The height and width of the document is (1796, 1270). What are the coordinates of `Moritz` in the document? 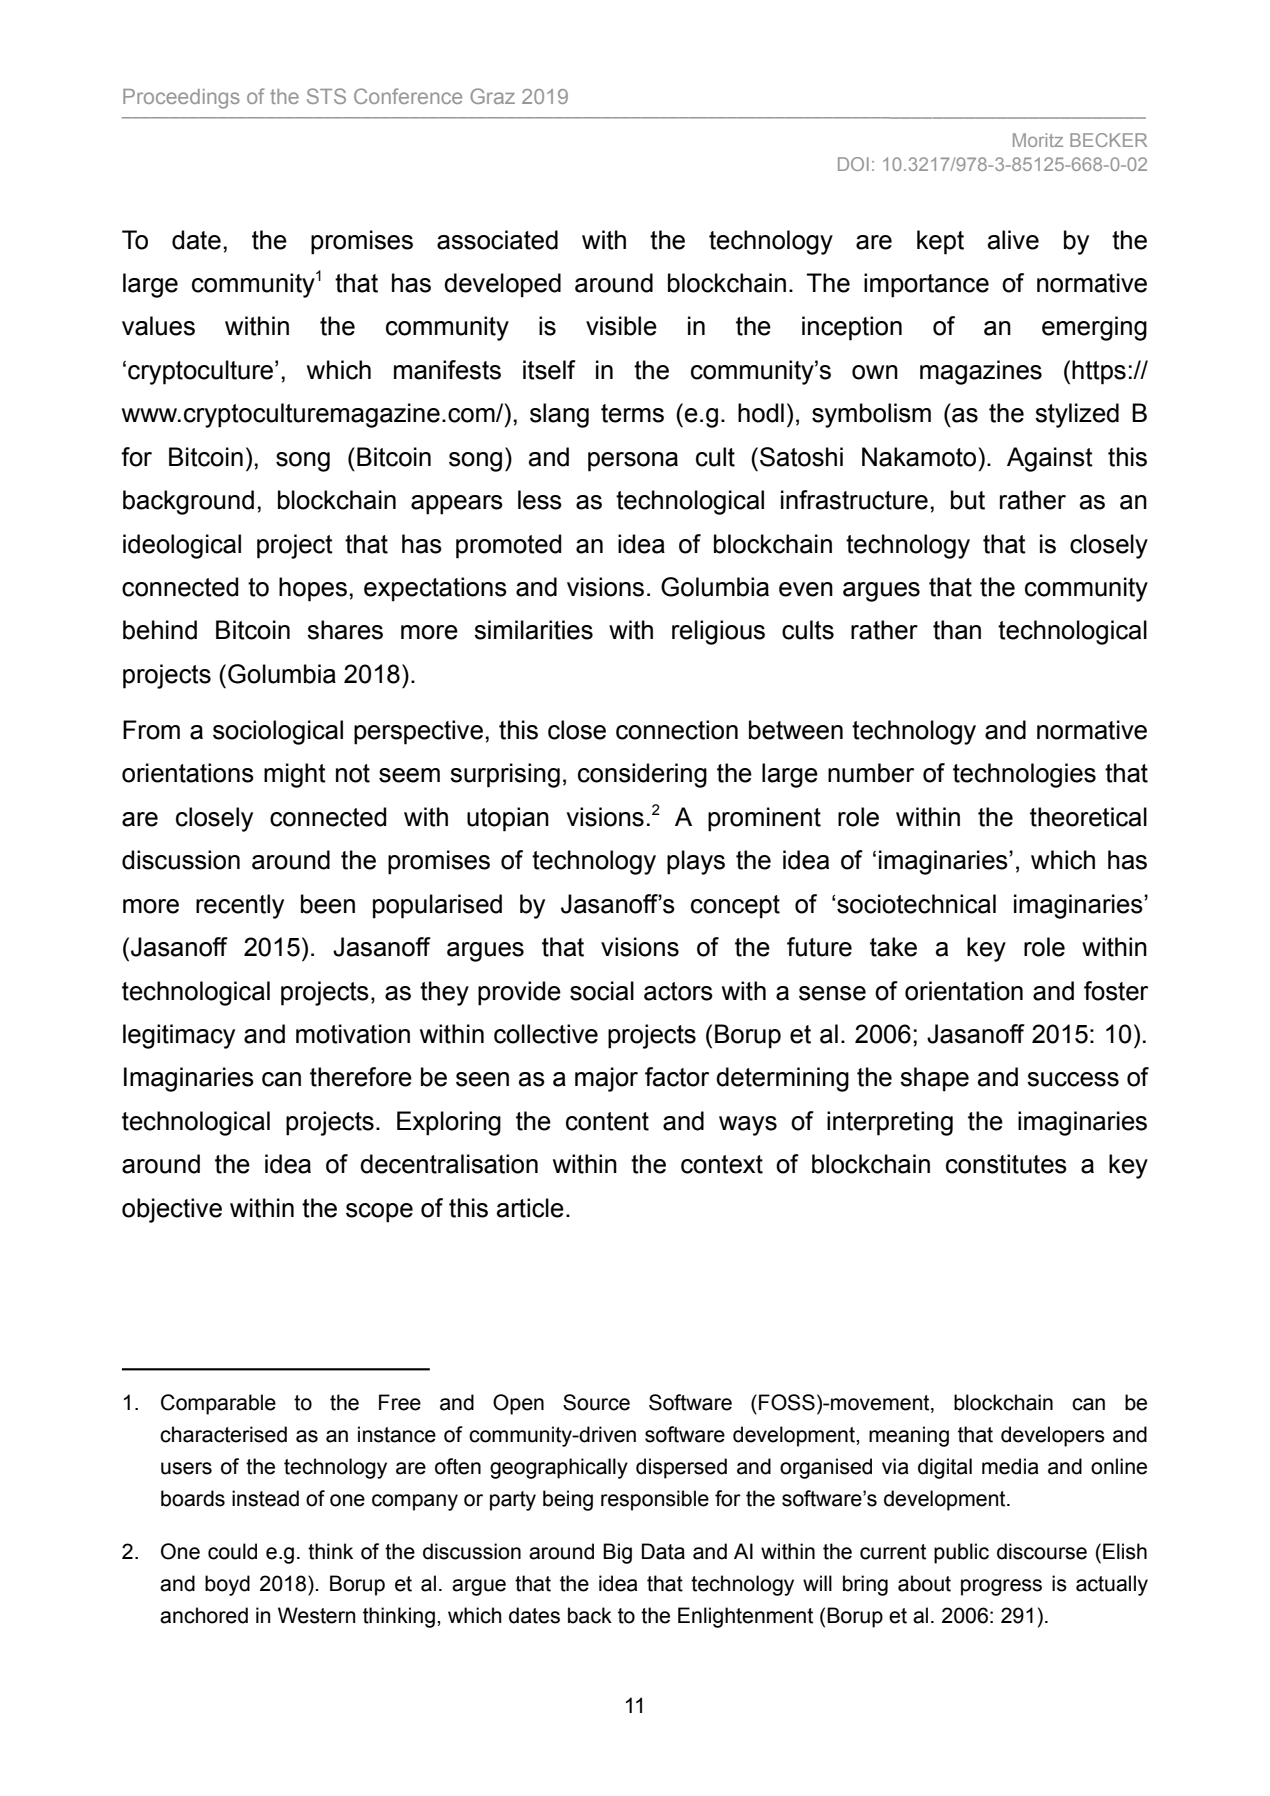 It's located at (1038, 140).
